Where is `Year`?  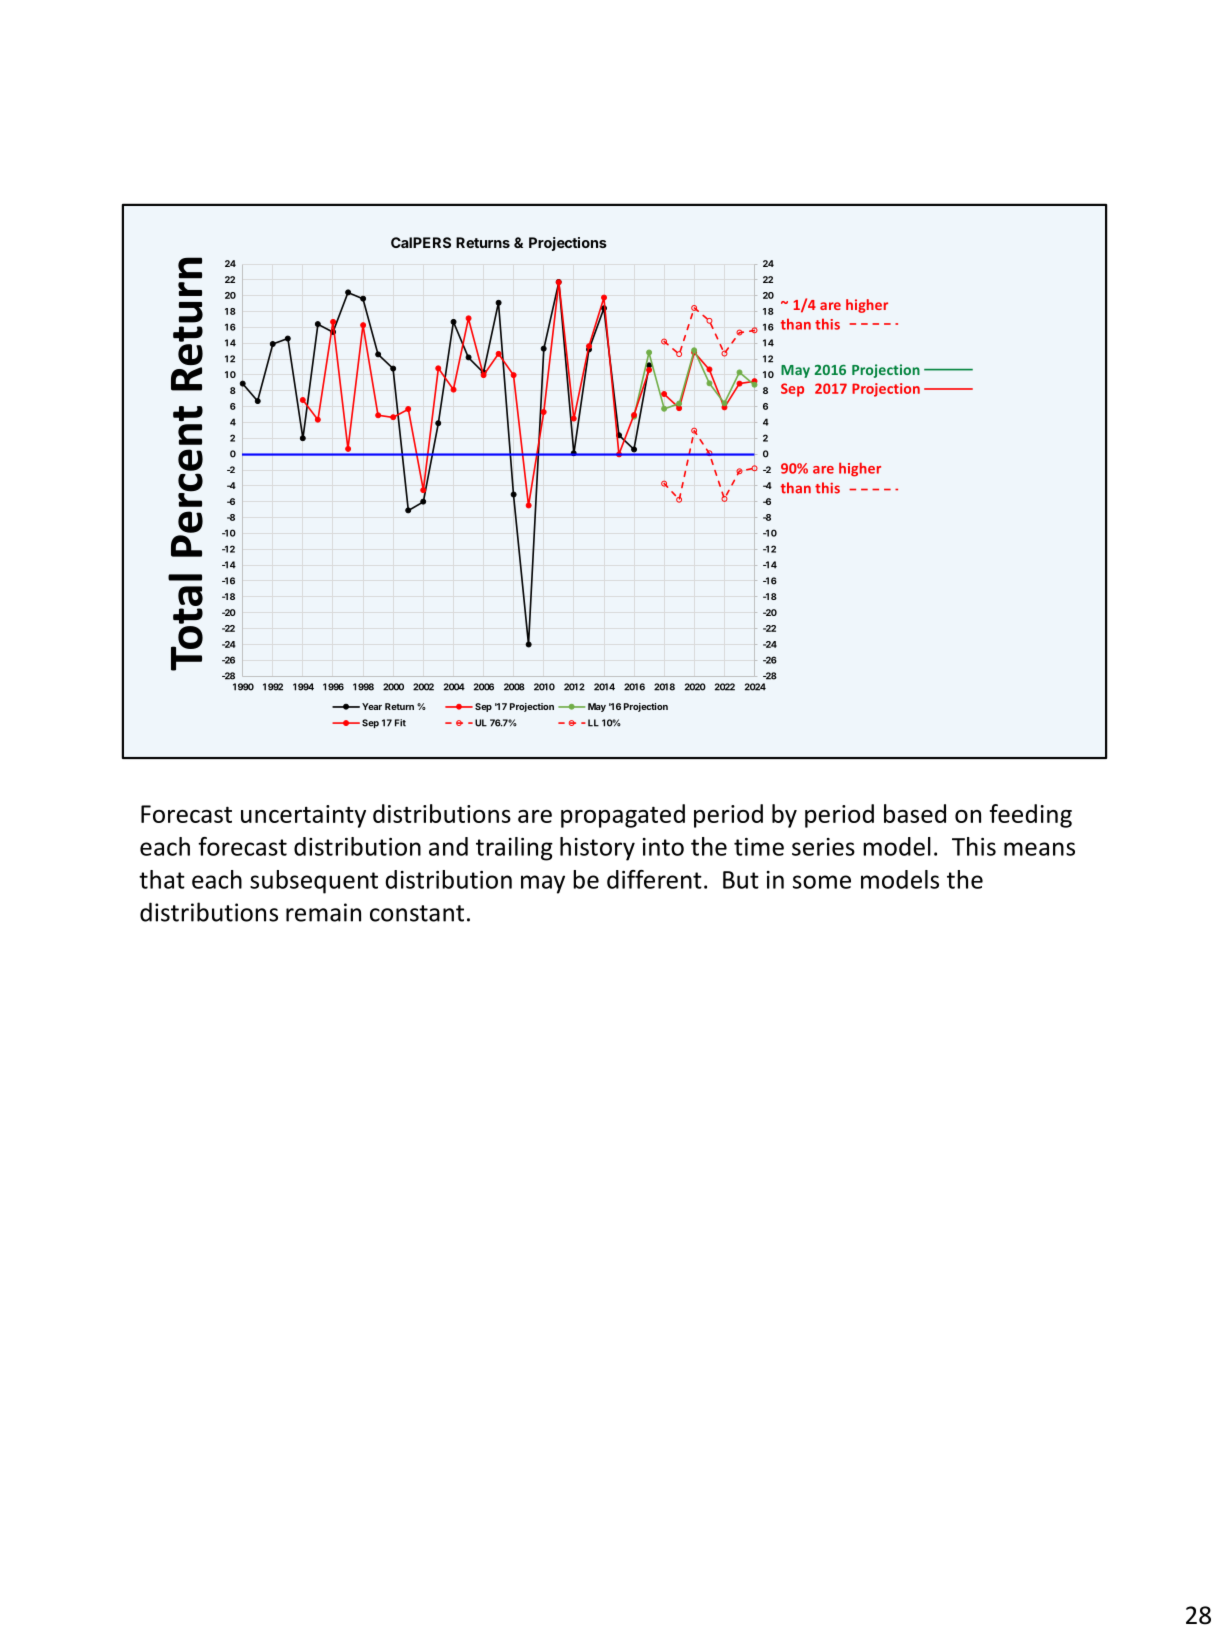 Year is located at coordinates (372, 706).
